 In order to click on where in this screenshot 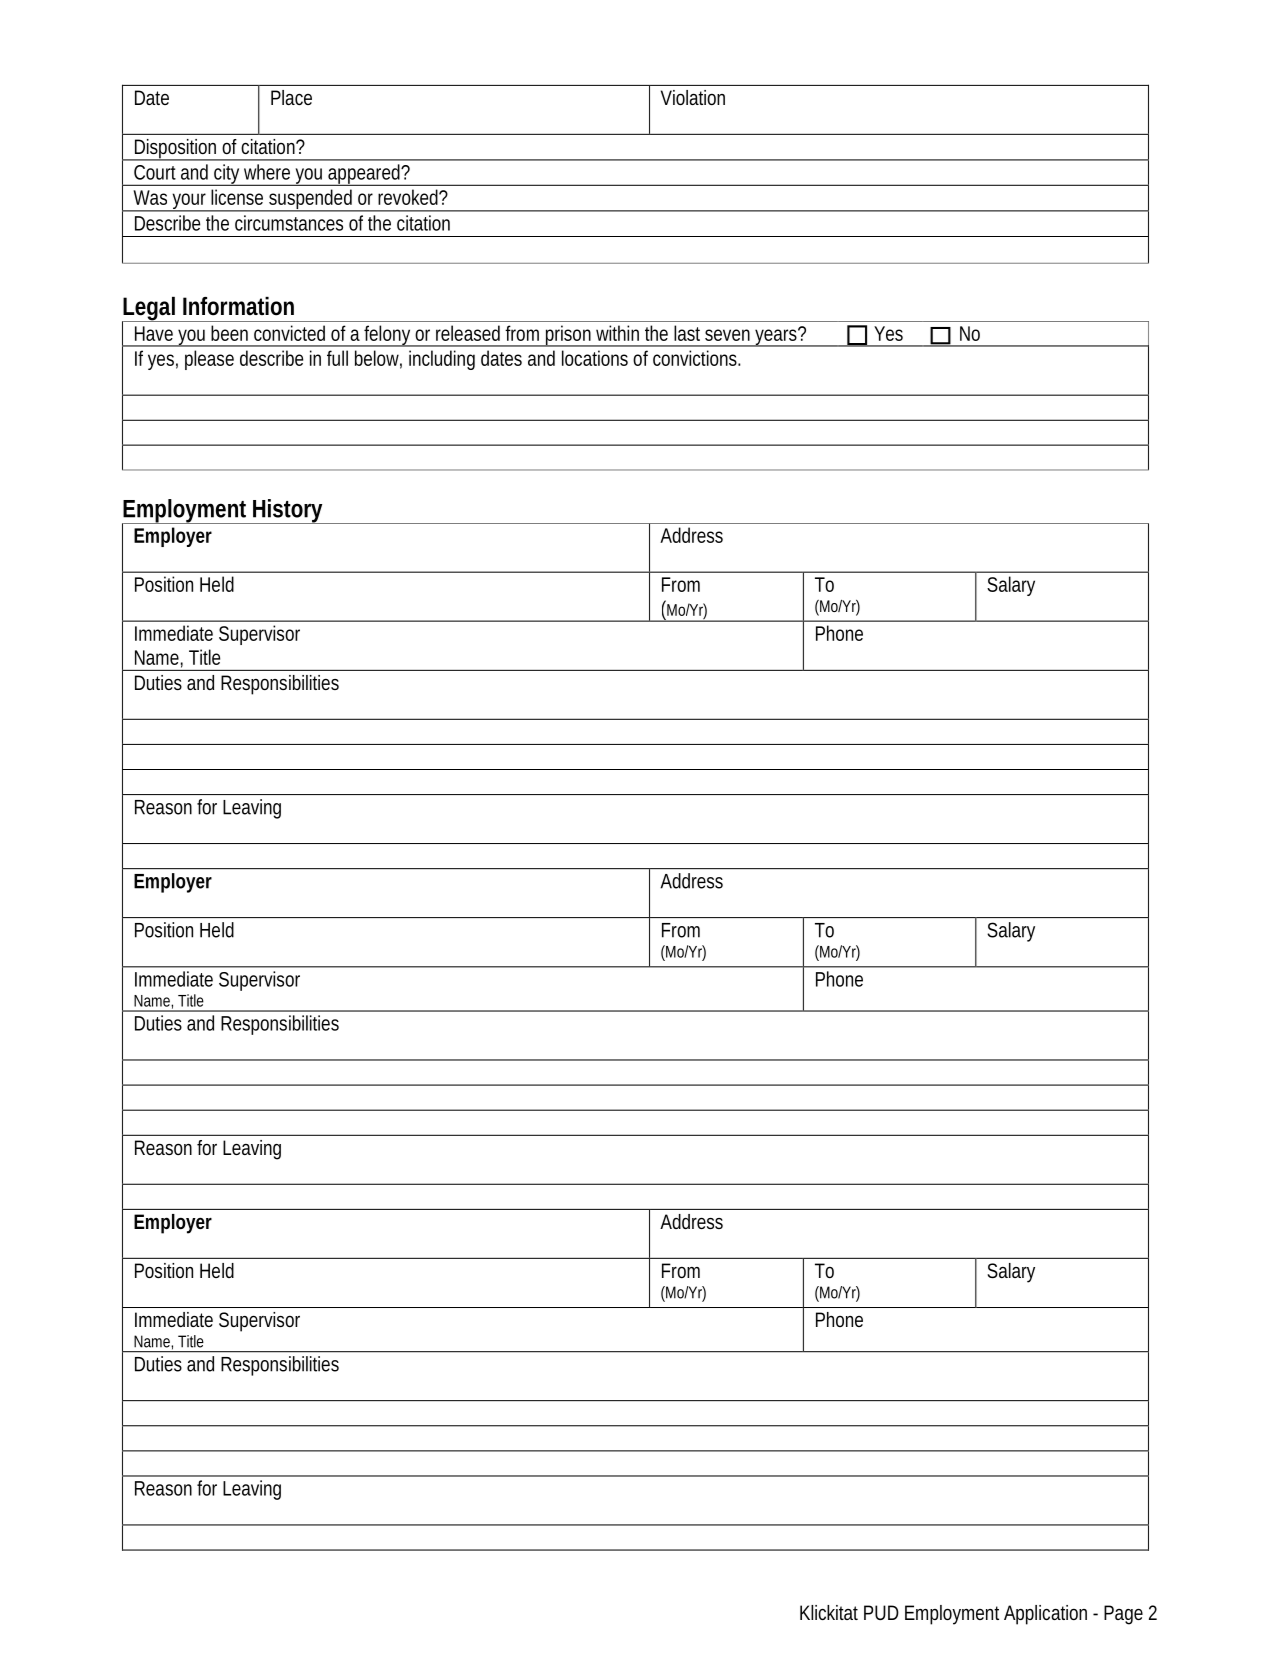, I will do `click(267, 172)`.
